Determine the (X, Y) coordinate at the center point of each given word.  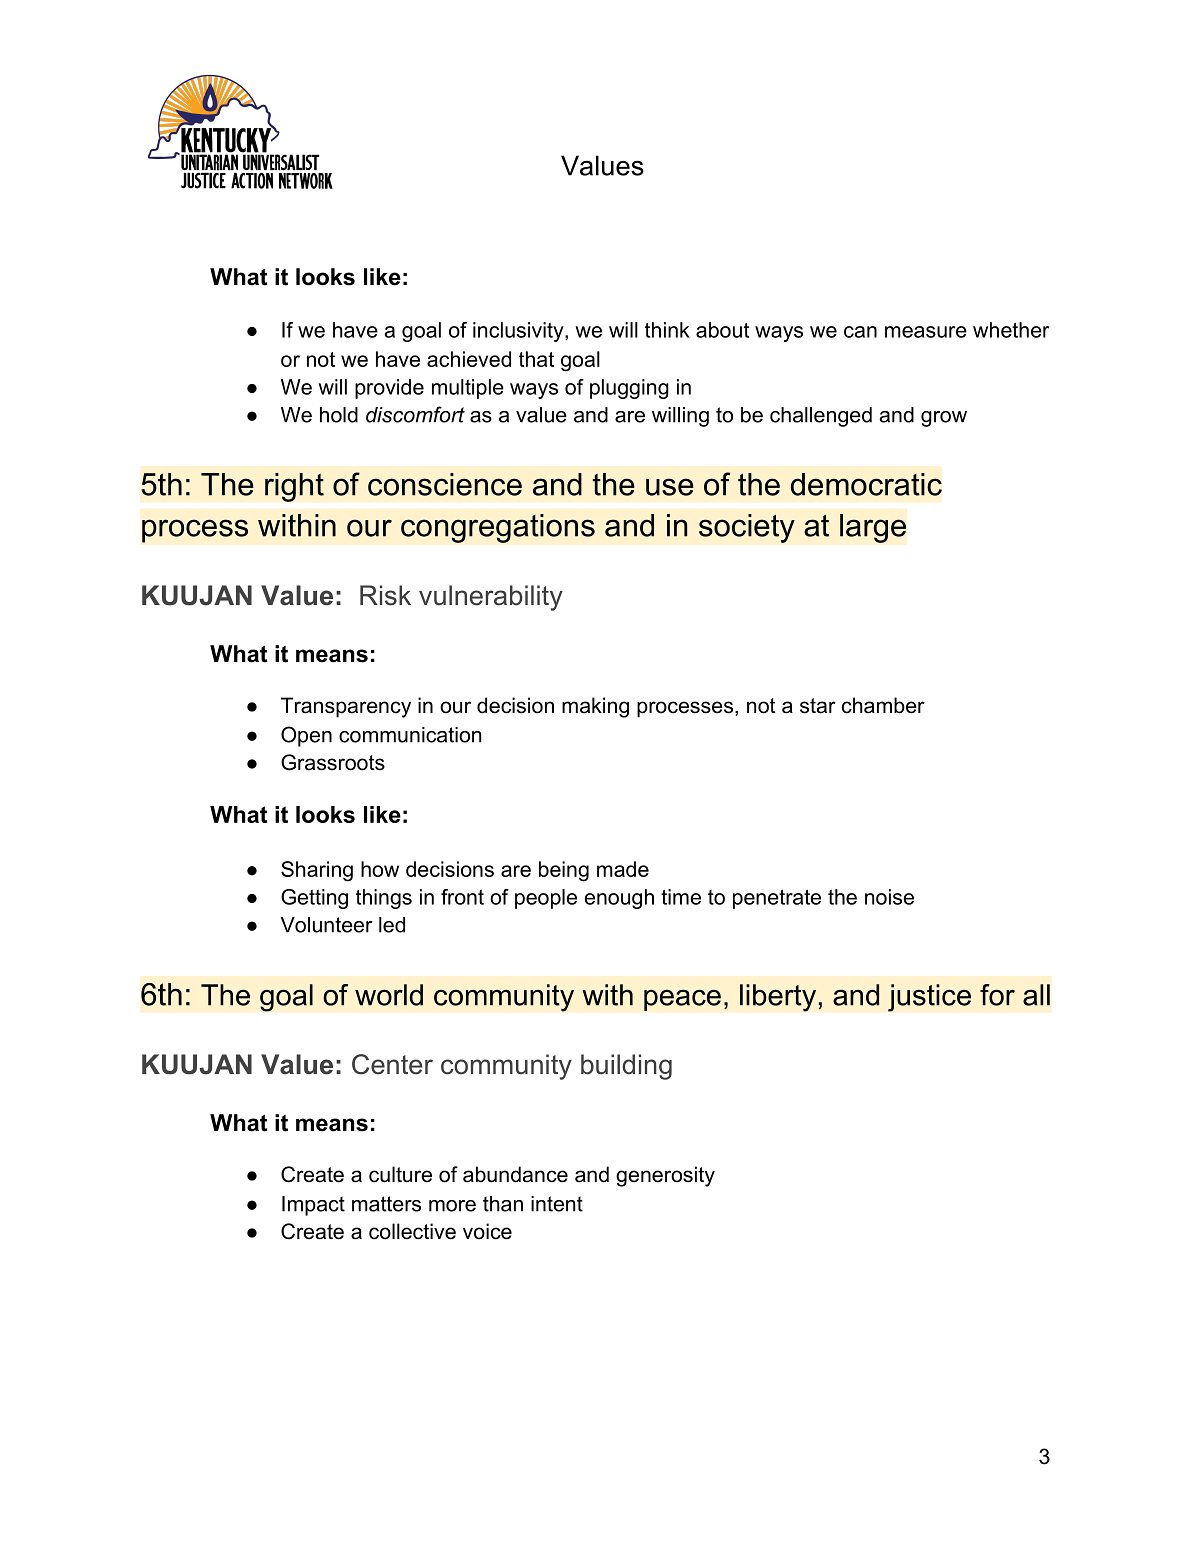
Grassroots (333, 762)
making (595, 707)
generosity (665, 1176)
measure (926, 332)
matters (386, 1204)
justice (929, 998)
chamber (883, 705)
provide (389, 389)
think (667, 330)
